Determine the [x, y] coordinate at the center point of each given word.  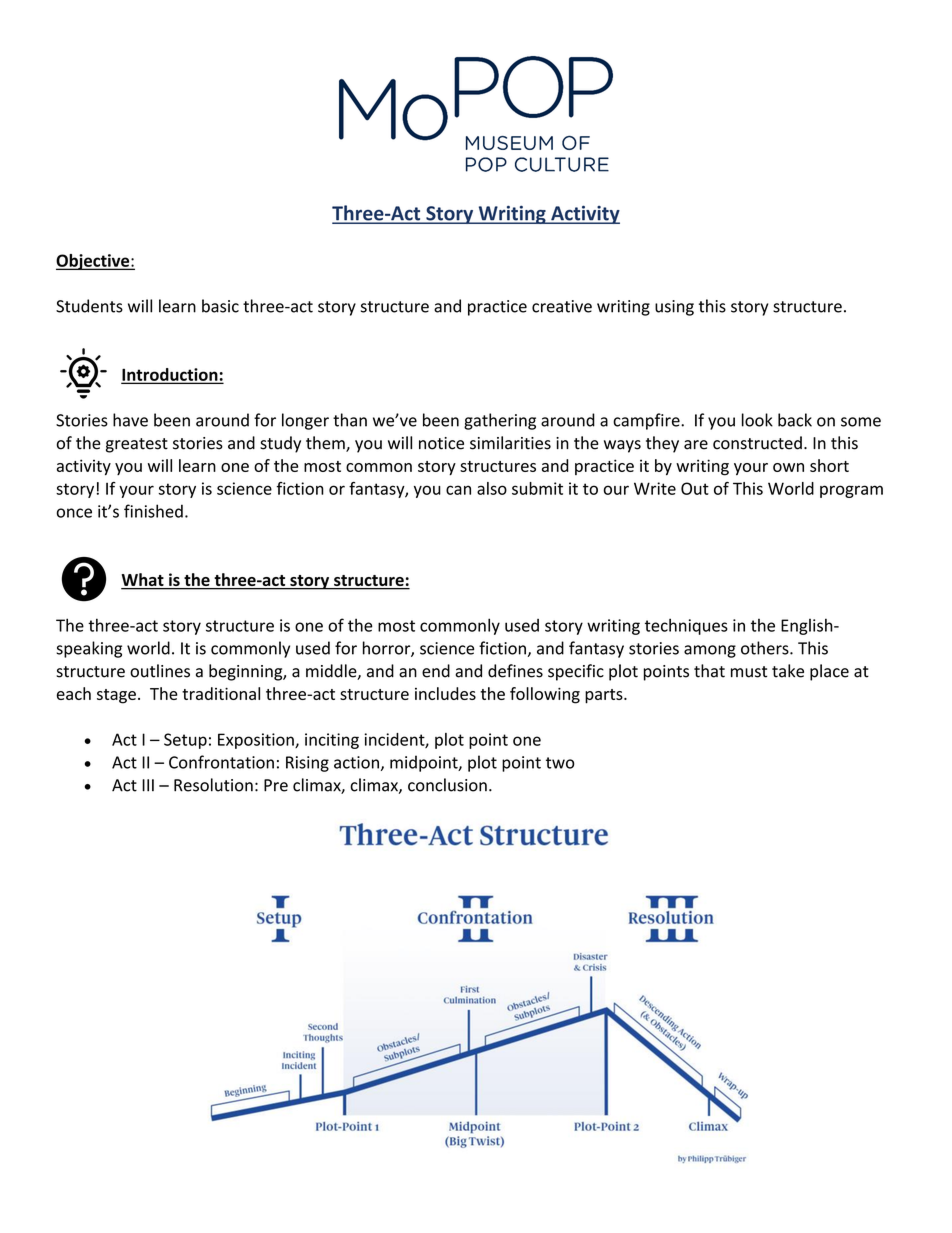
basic [220, 306]
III [148, 785]
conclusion [447, 785]
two [560, 763]
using [674, 308]
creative [562, 306]
